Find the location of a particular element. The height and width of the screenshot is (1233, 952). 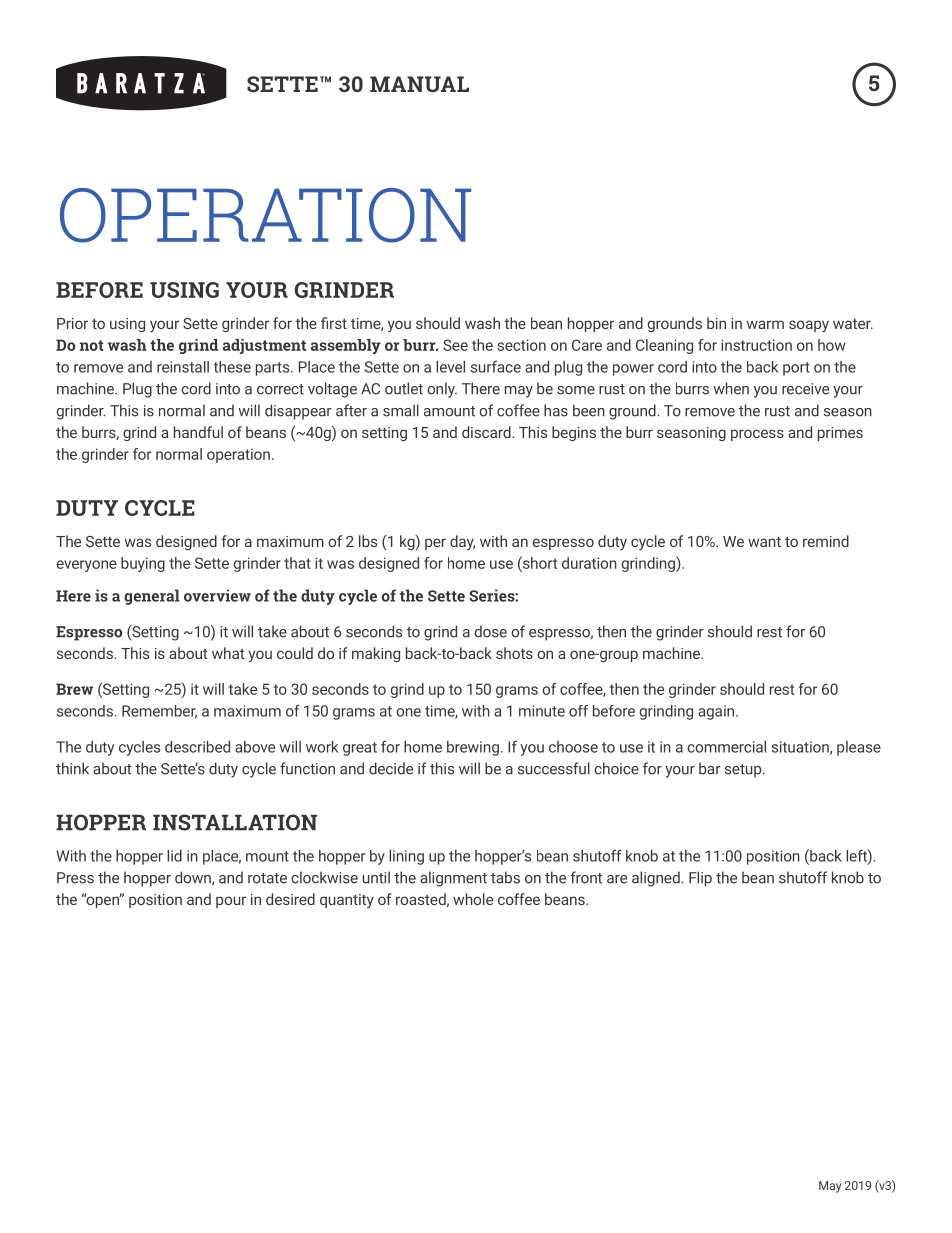

dose is located at coordinates (491, 631).
